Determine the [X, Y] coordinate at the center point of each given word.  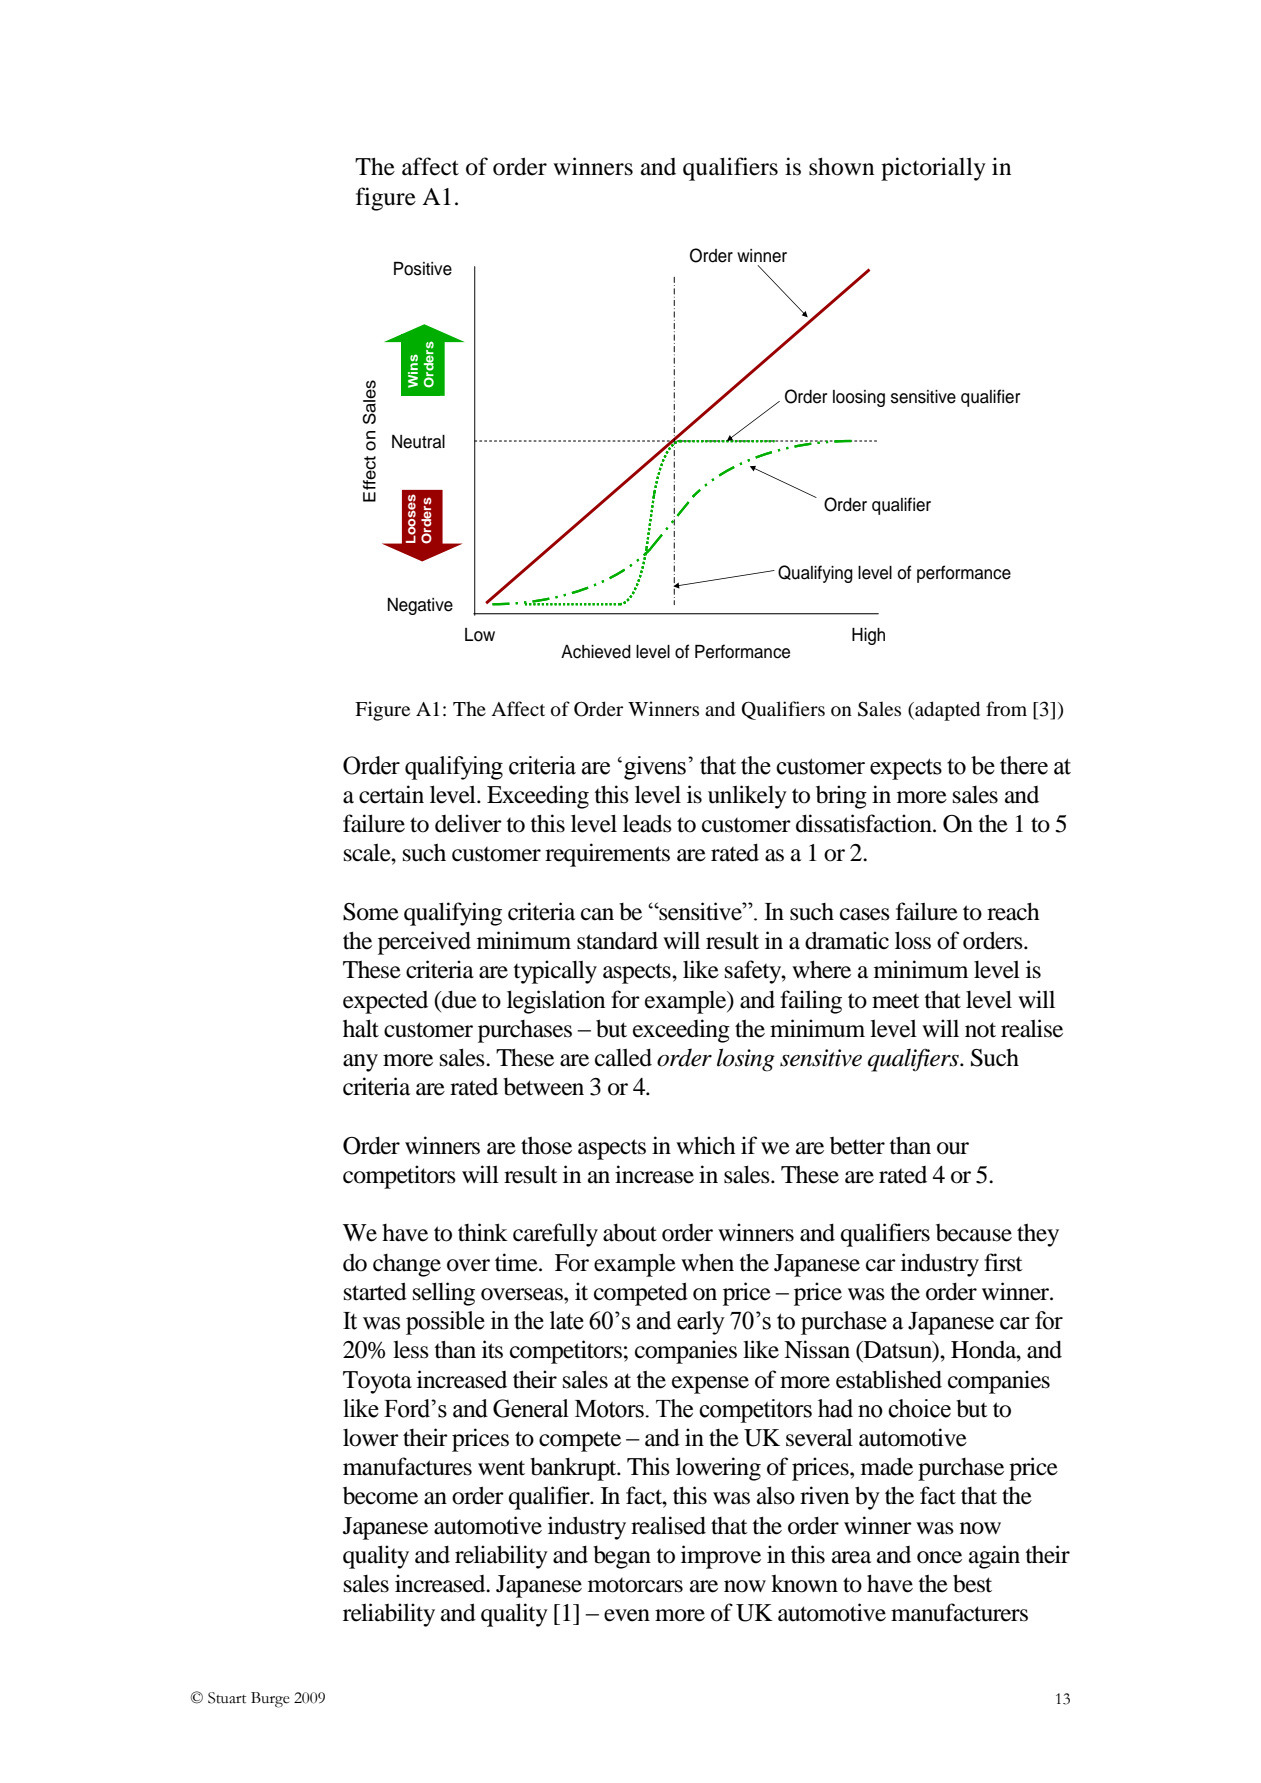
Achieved [596, 652]
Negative [420, 606]
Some [371, 912]
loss [913, 940]
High [868, 636]
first [1003, 1262]
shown [841, 166]
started [375, 1291]
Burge [270, 1700]
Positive [423, 269]
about [630, 1233]
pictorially [933, 169]
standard [617, 940]
